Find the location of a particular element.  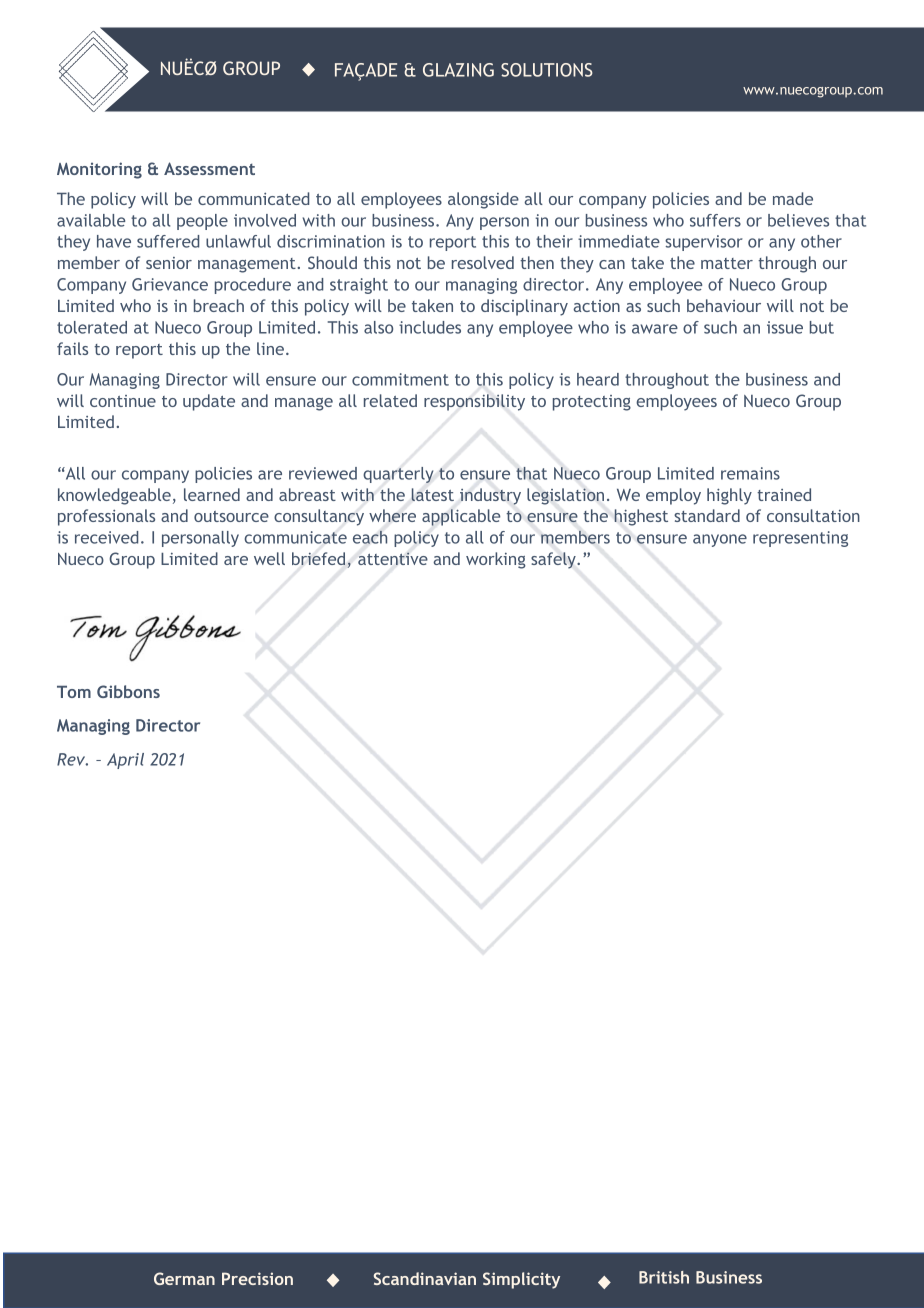

German is located at coordinates (184, 1278).
